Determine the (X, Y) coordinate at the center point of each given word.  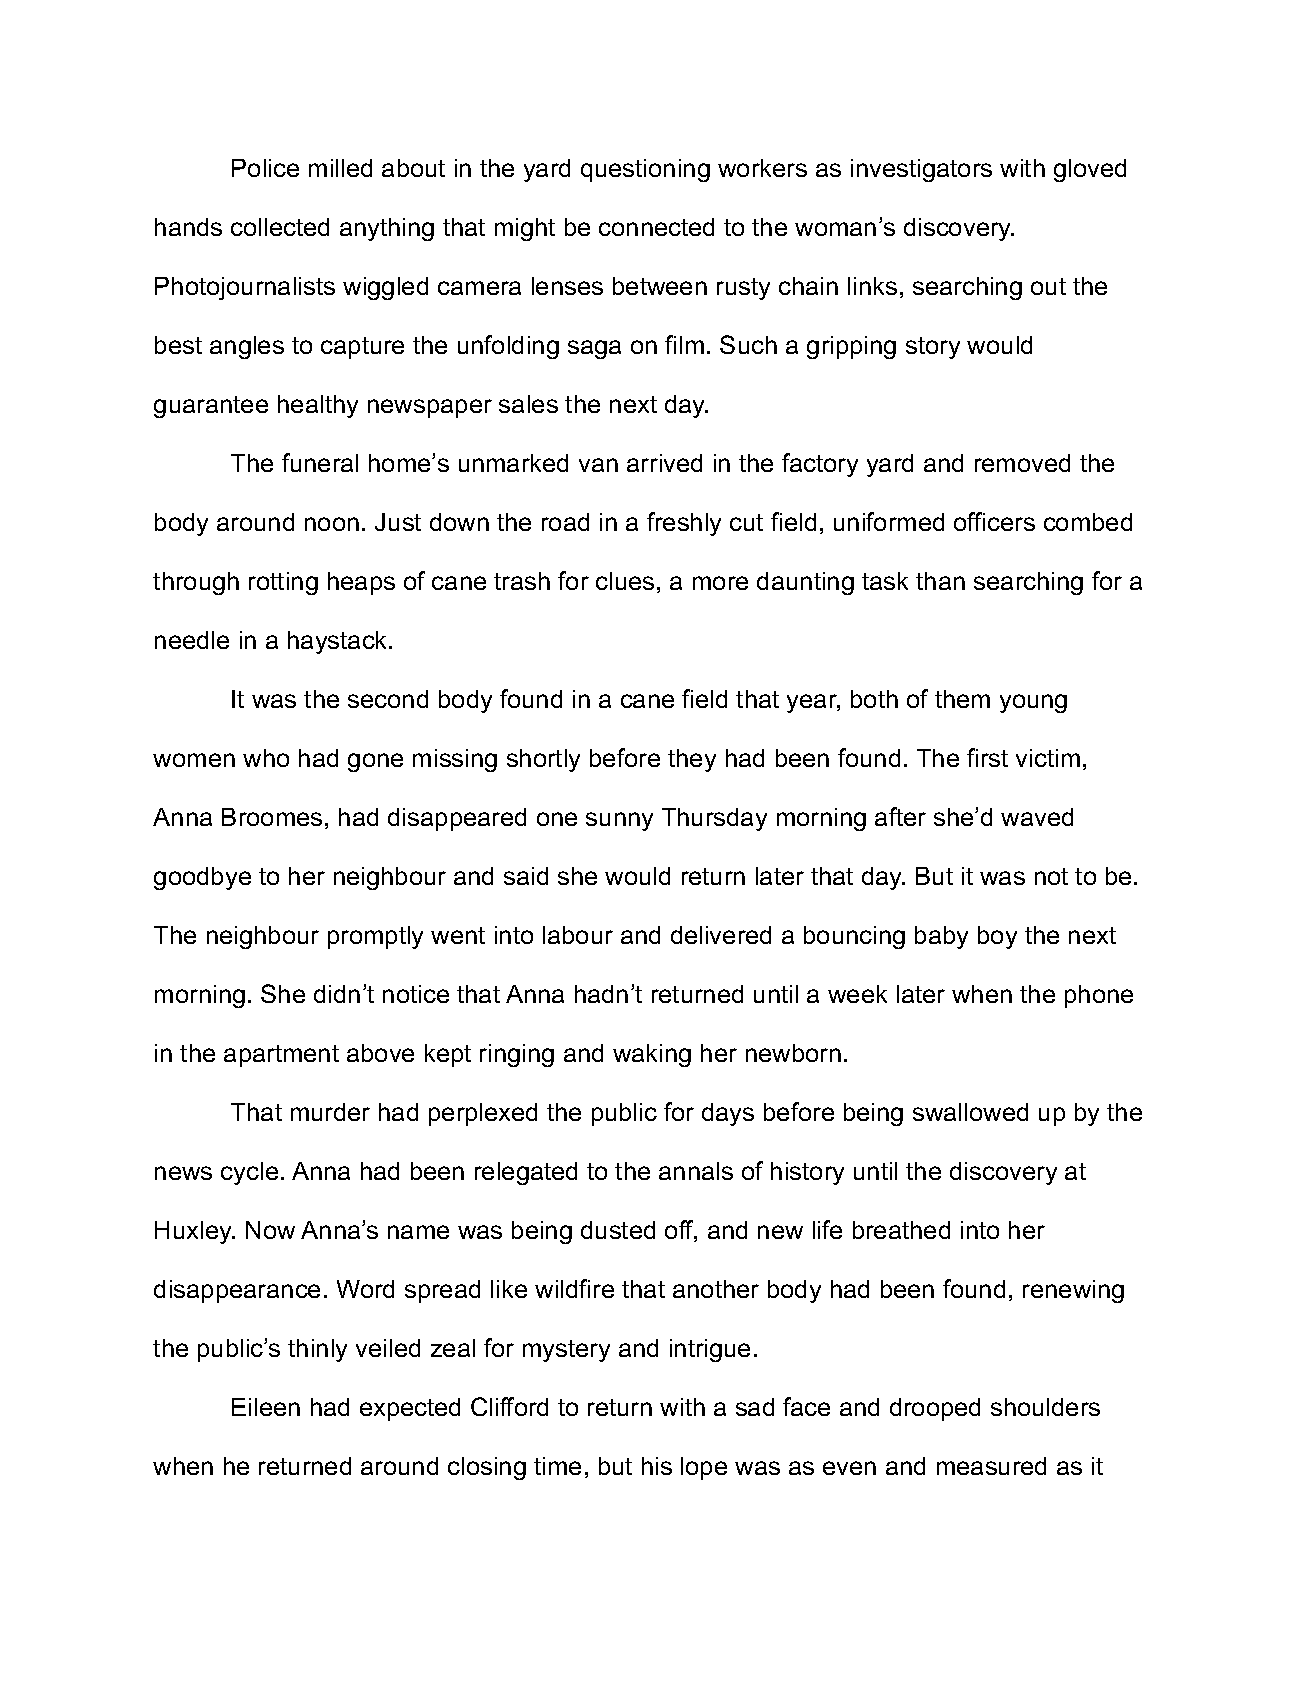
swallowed (970, 1112)
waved (1037, 817)
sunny (619, 821)
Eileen (266, 1407)
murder (330, 1112)
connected (656, 227)
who (266, 758)
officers (994, 521)
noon (332, 524)
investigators (921, 170)
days (728, 1114)
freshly (684, 524)
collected (280, 227)
